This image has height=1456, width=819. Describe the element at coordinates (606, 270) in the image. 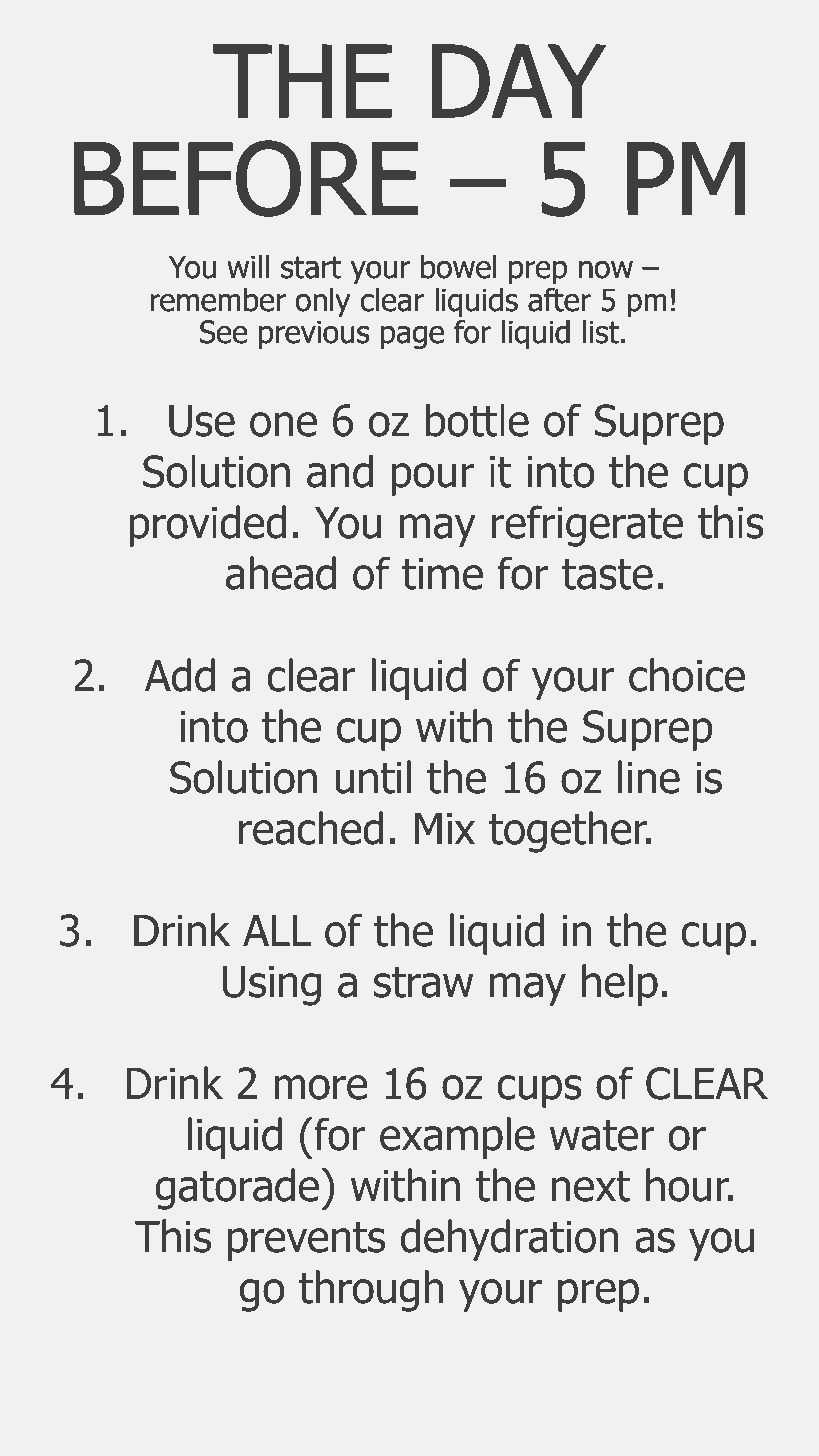

I see `now` at that location.
